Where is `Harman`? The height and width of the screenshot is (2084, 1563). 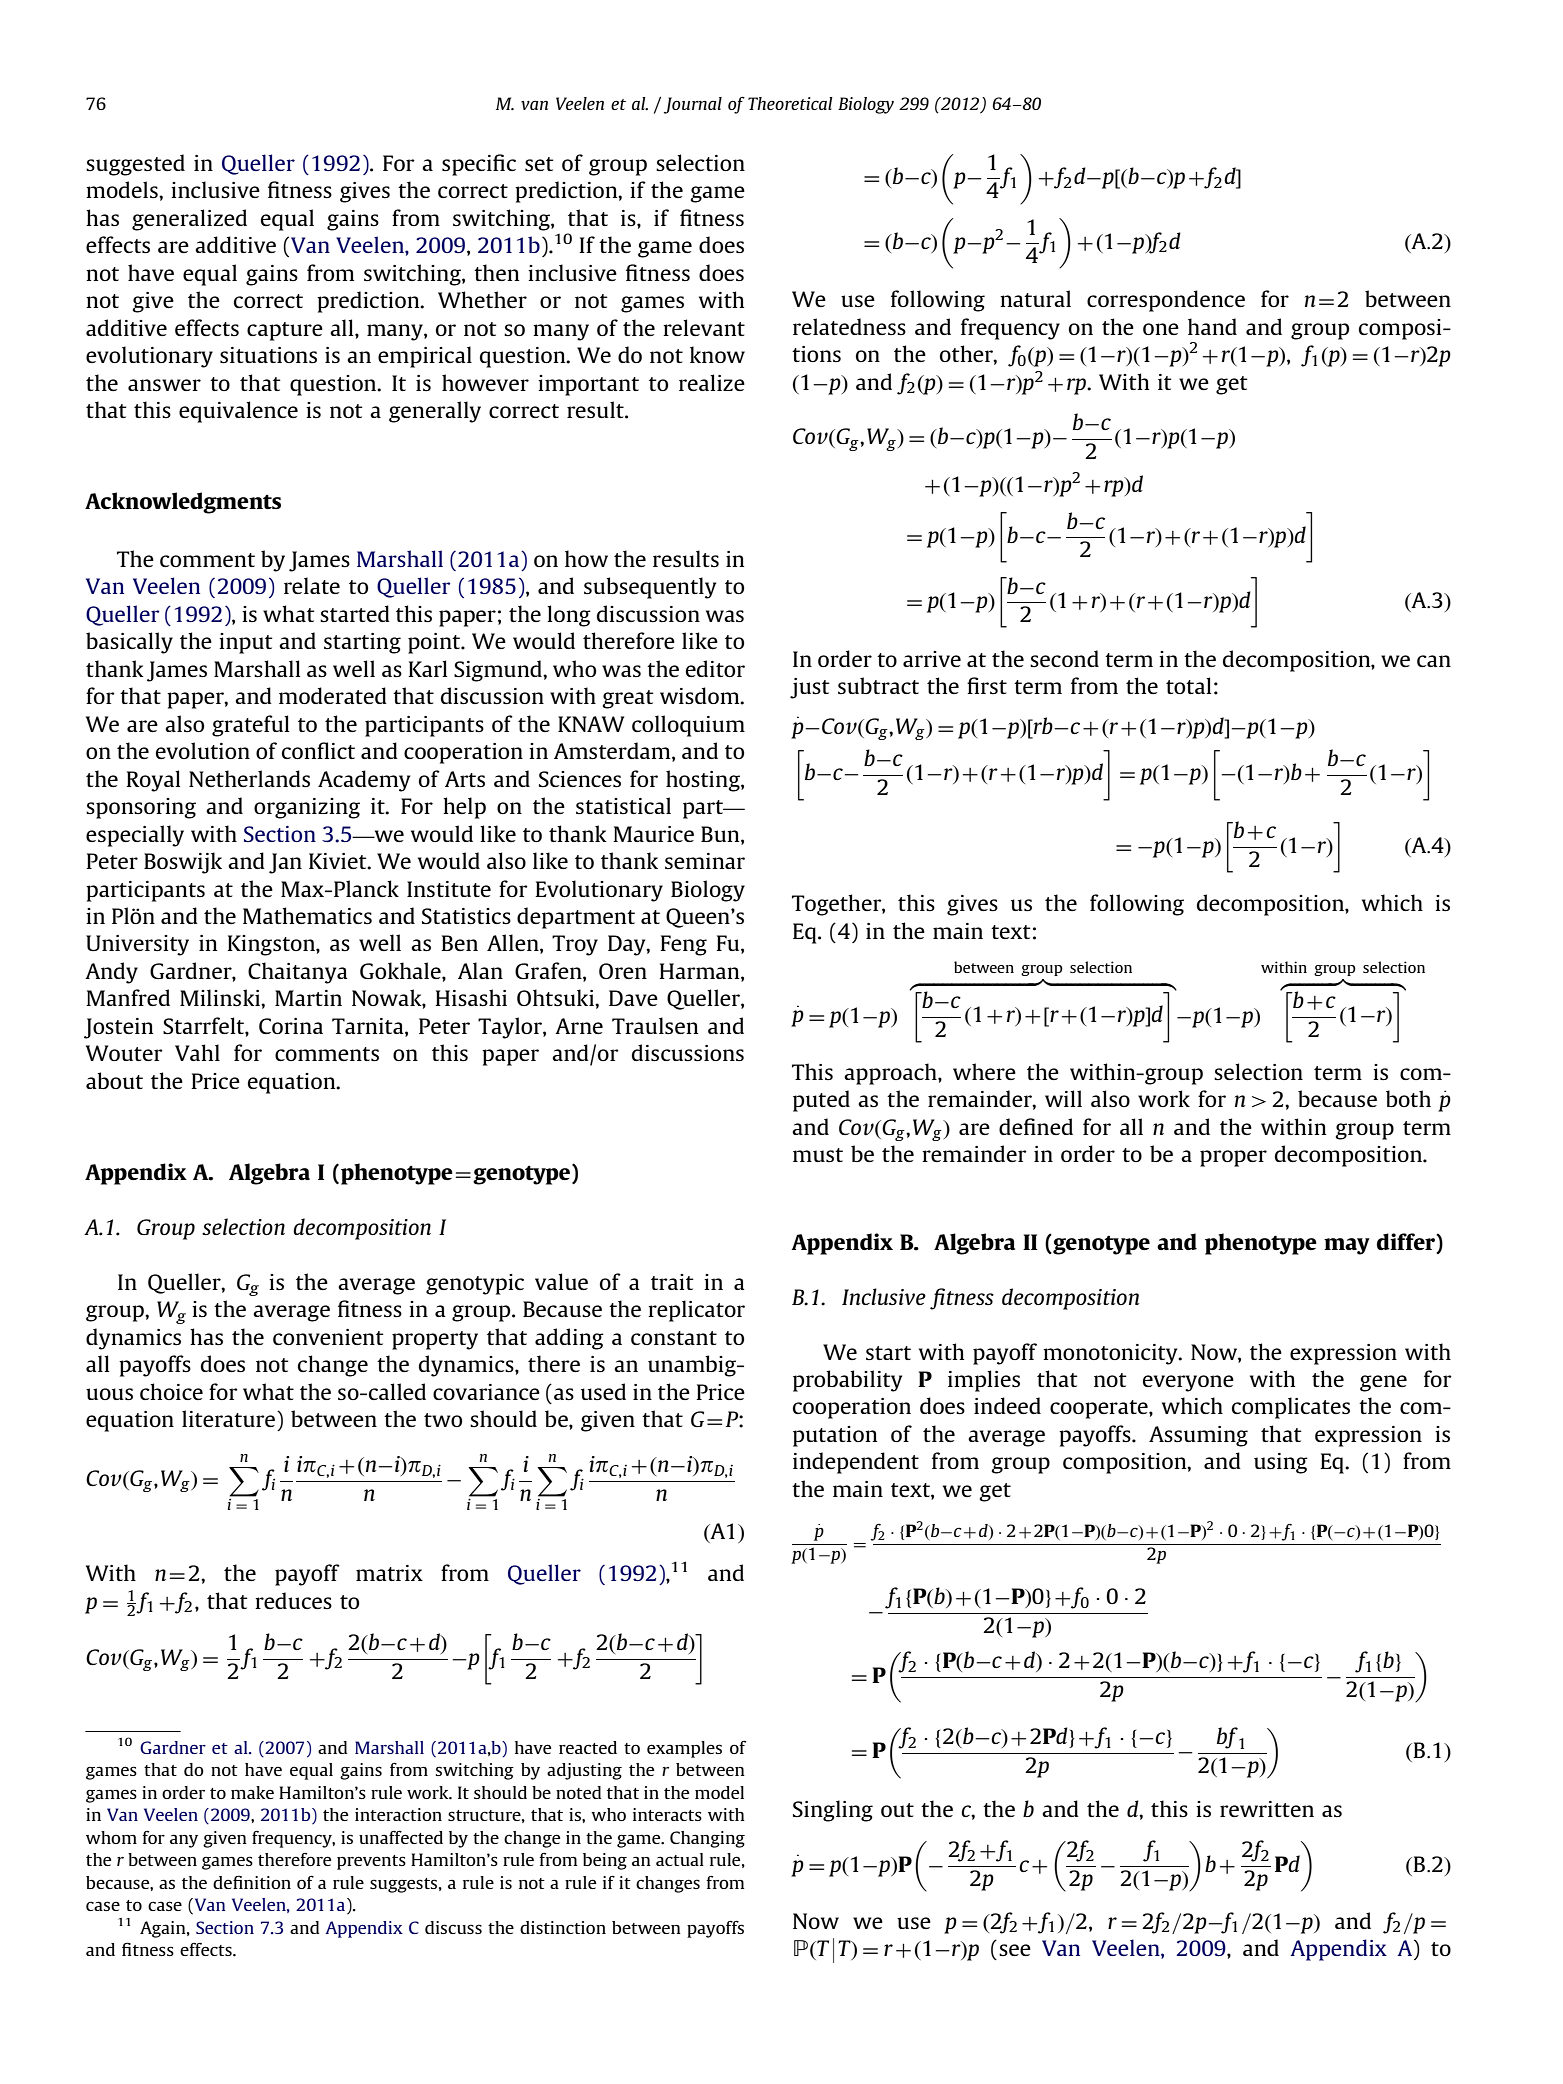
Harman is located at coordinates (700, 972).
